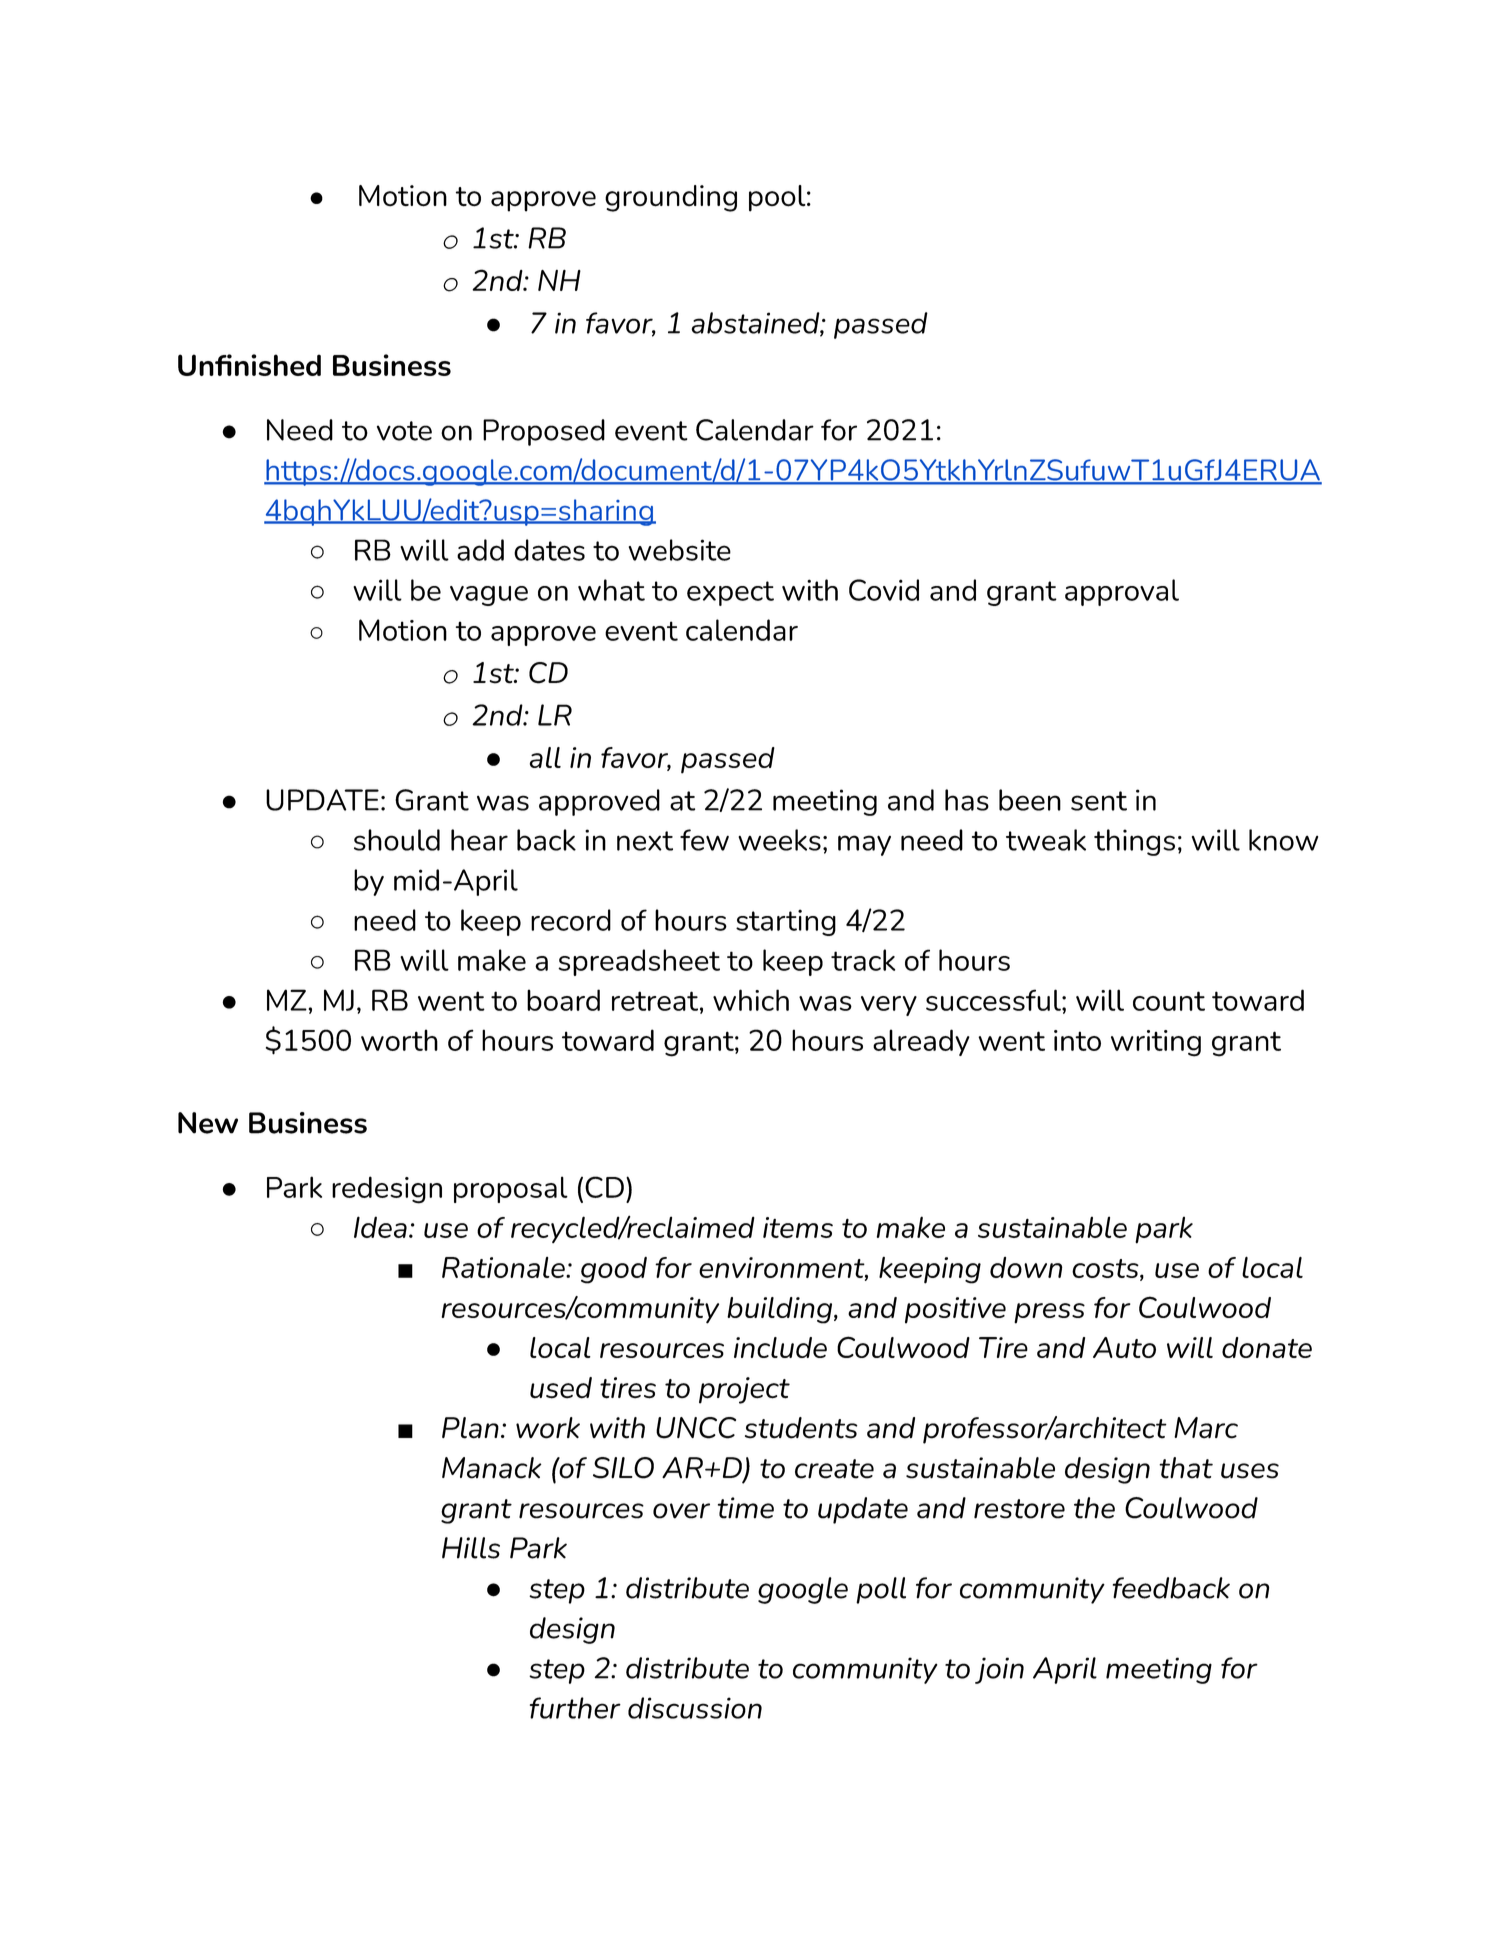 This screenshot has width=1498, height=1938. What do you see at coordinates (671, 198) in the screenshot?
I see `grounding` at bounding box center [671, 198].
